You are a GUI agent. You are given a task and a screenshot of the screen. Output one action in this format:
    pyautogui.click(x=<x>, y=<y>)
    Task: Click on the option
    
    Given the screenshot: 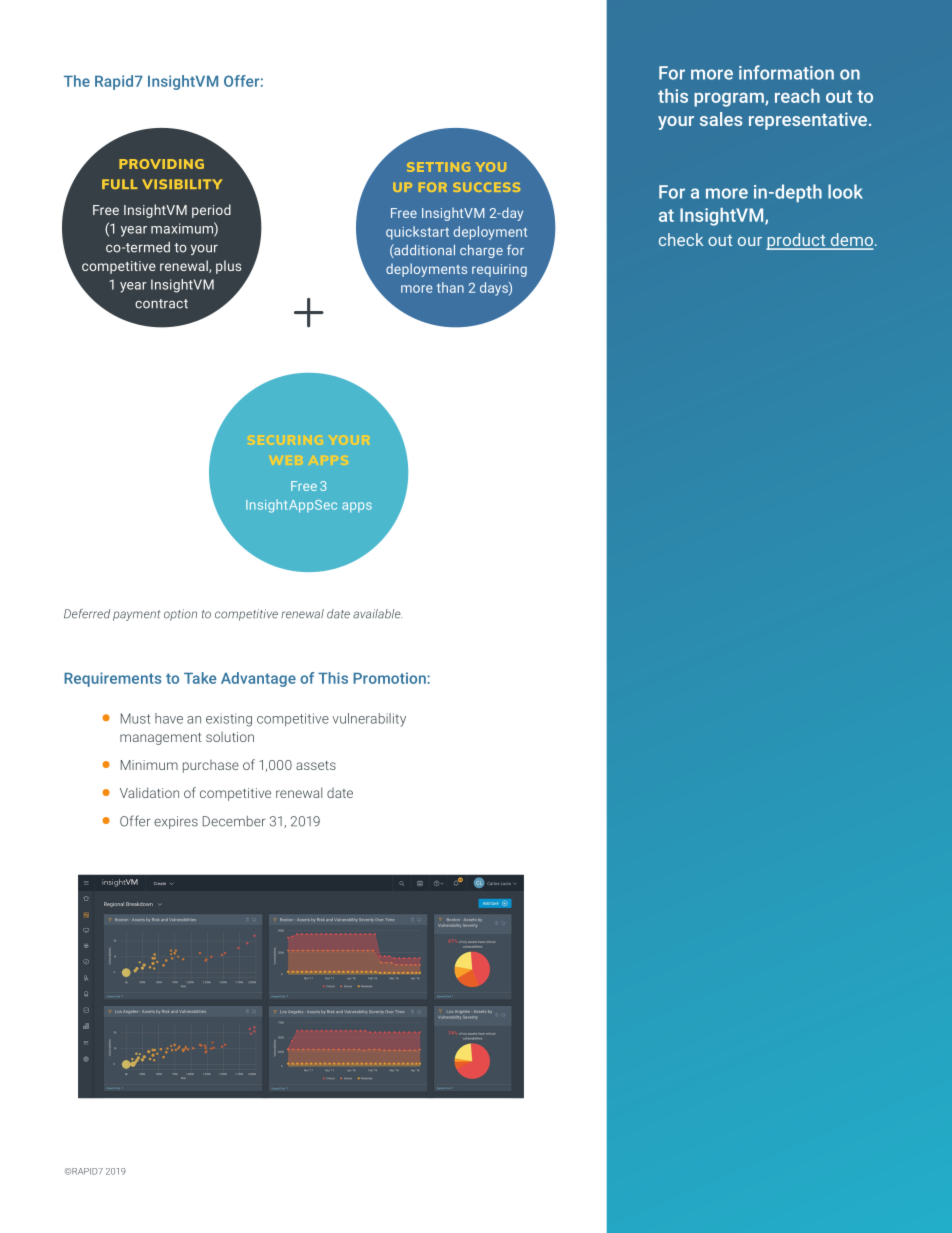 What is the action you would take?
    pyautogui.click(x=180, y=615)
